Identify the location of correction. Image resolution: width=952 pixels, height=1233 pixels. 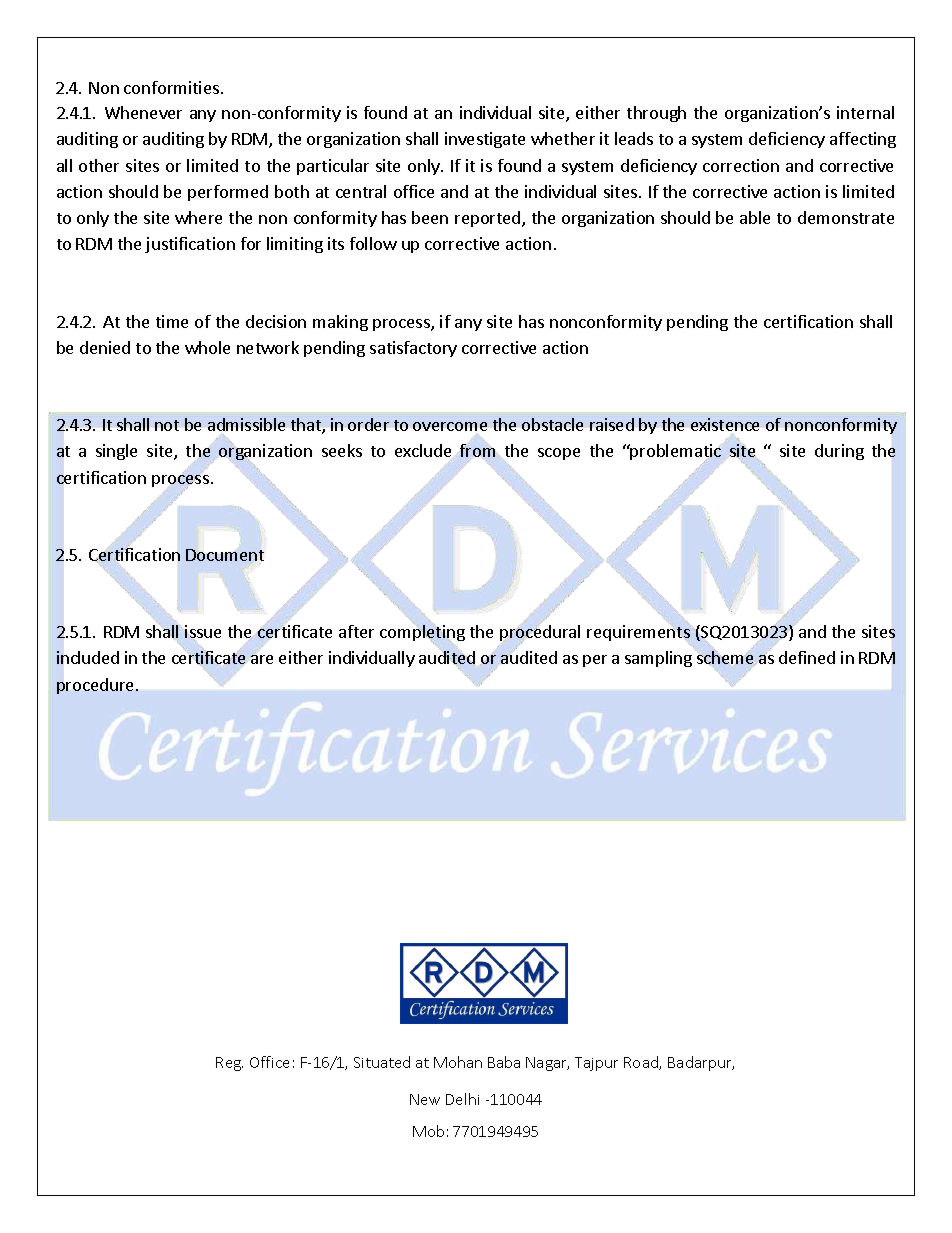
(741, 165).
